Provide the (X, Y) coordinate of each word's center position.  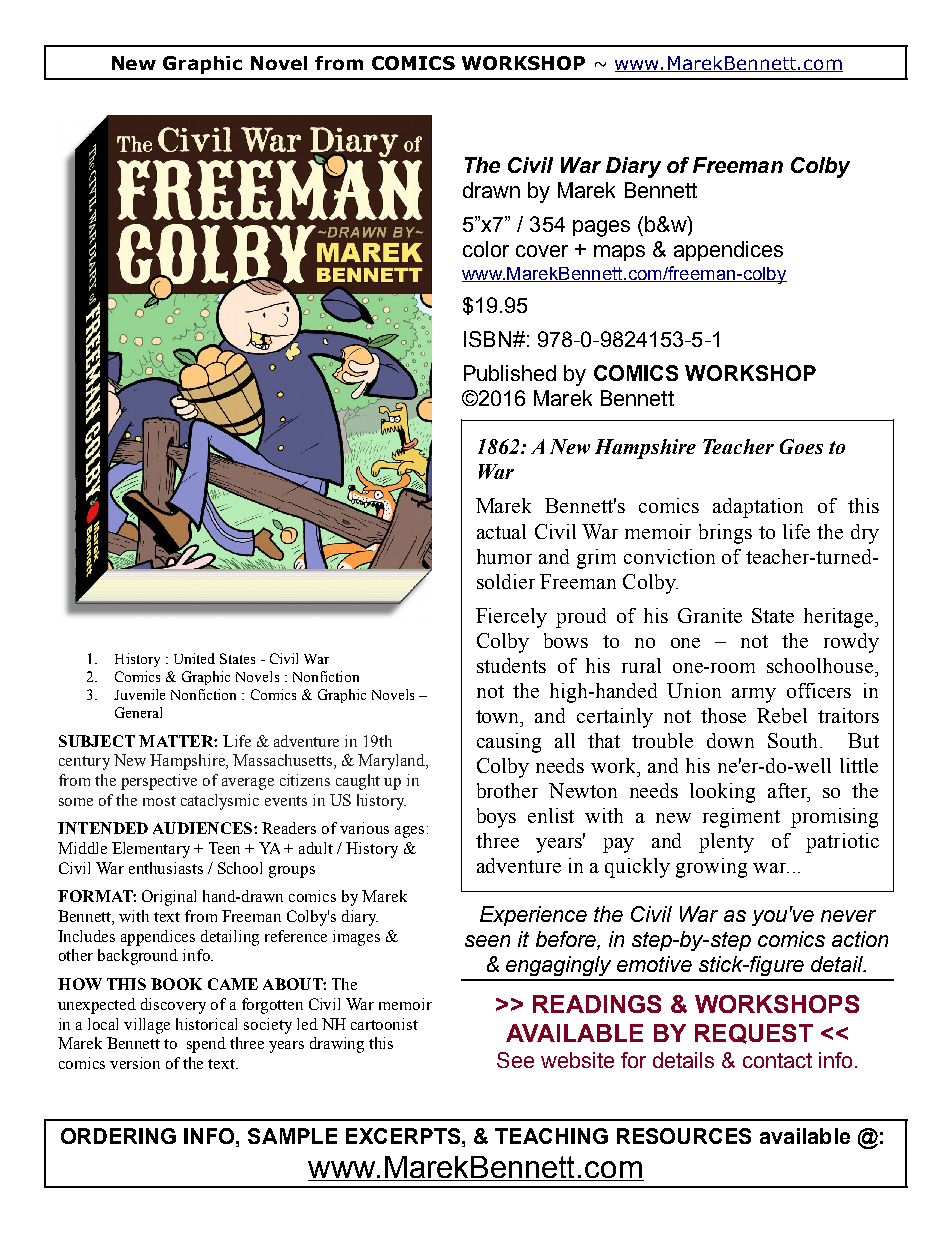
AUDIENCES (202, 828)
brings (725, 534)
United (194, 658)
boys (496, 818)
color (486, 249)
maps (619, 253)
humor (504, 556)
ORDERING (118, 1136)
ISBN (487, 339)
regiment (741, 818)
